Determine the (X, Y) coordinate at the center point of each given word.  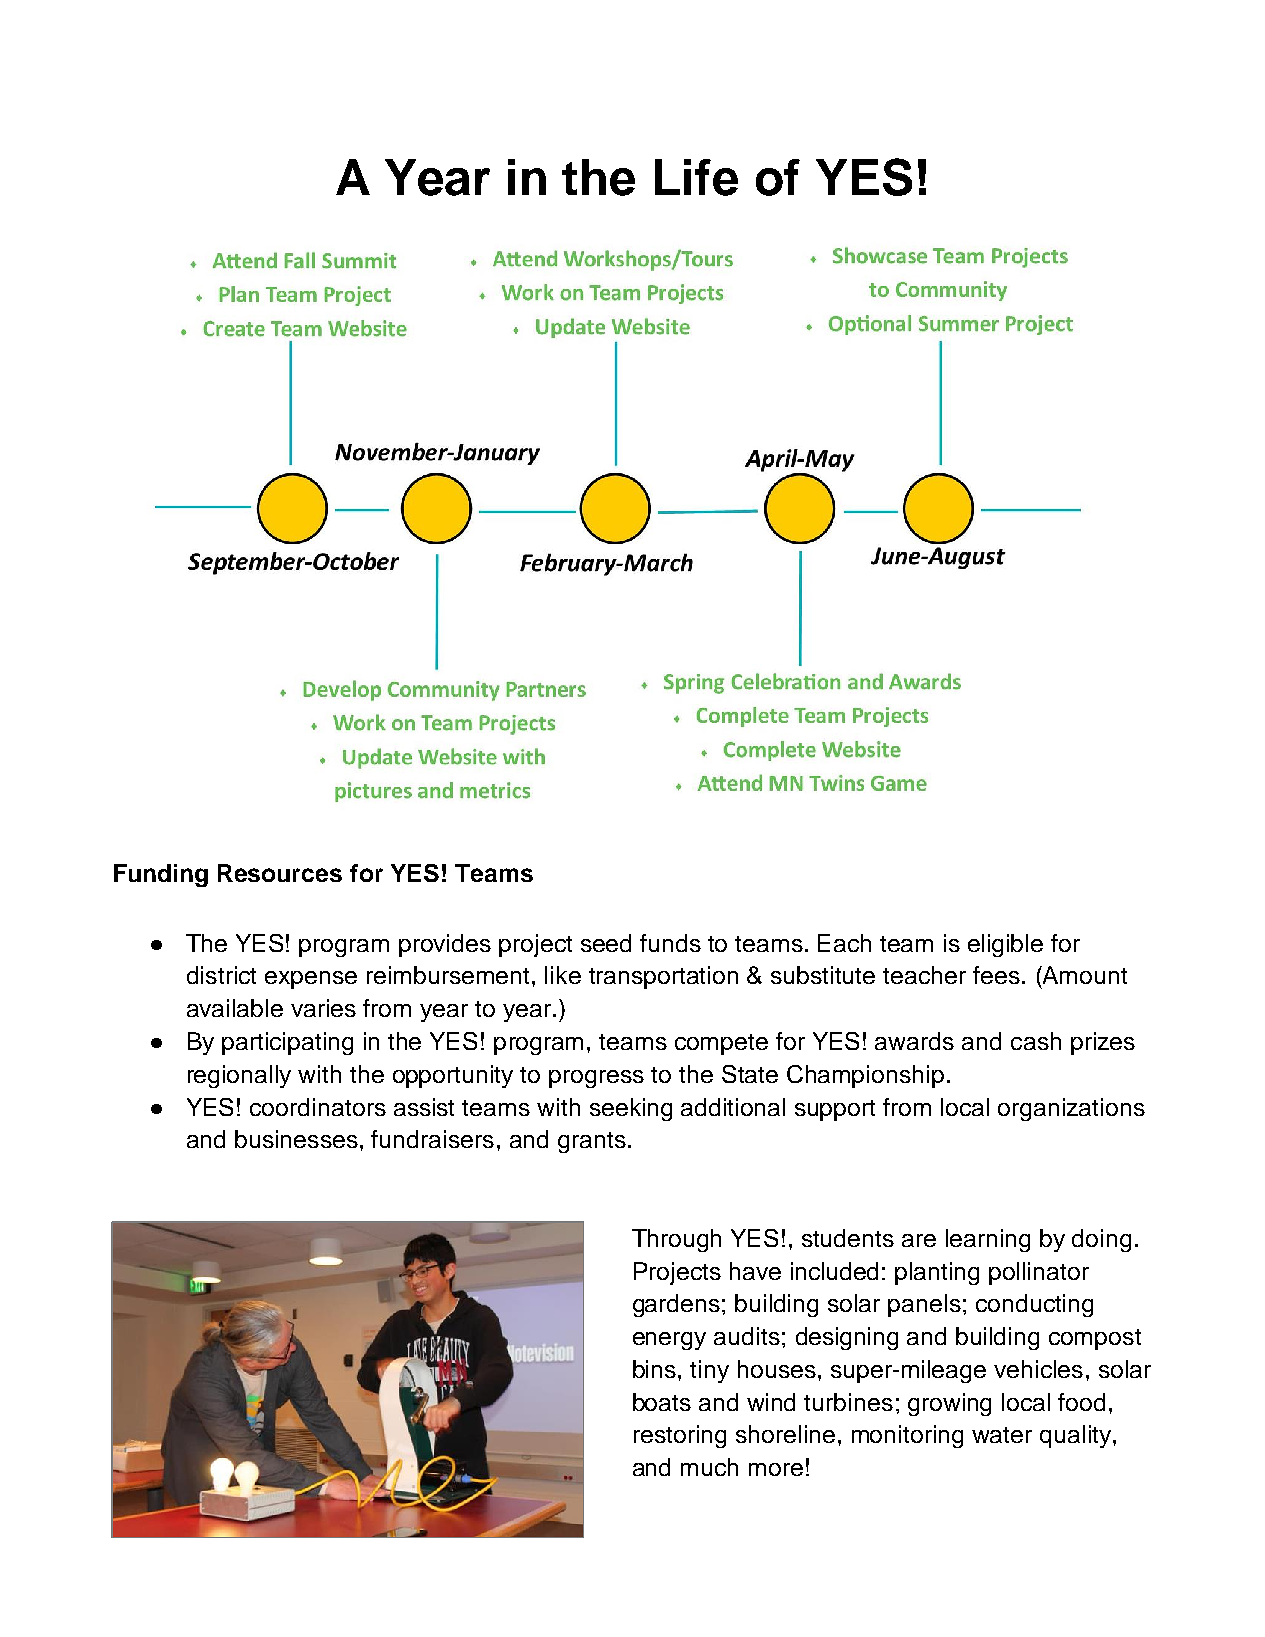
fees (996, 975)
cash (1036, 1041)
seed (606, 943)
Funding (161, 875)
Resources (280, 873)
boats (662, 1402)
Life (696, 177)
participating (287, 1043)
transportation (663, 977)
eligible (1005, 945)
